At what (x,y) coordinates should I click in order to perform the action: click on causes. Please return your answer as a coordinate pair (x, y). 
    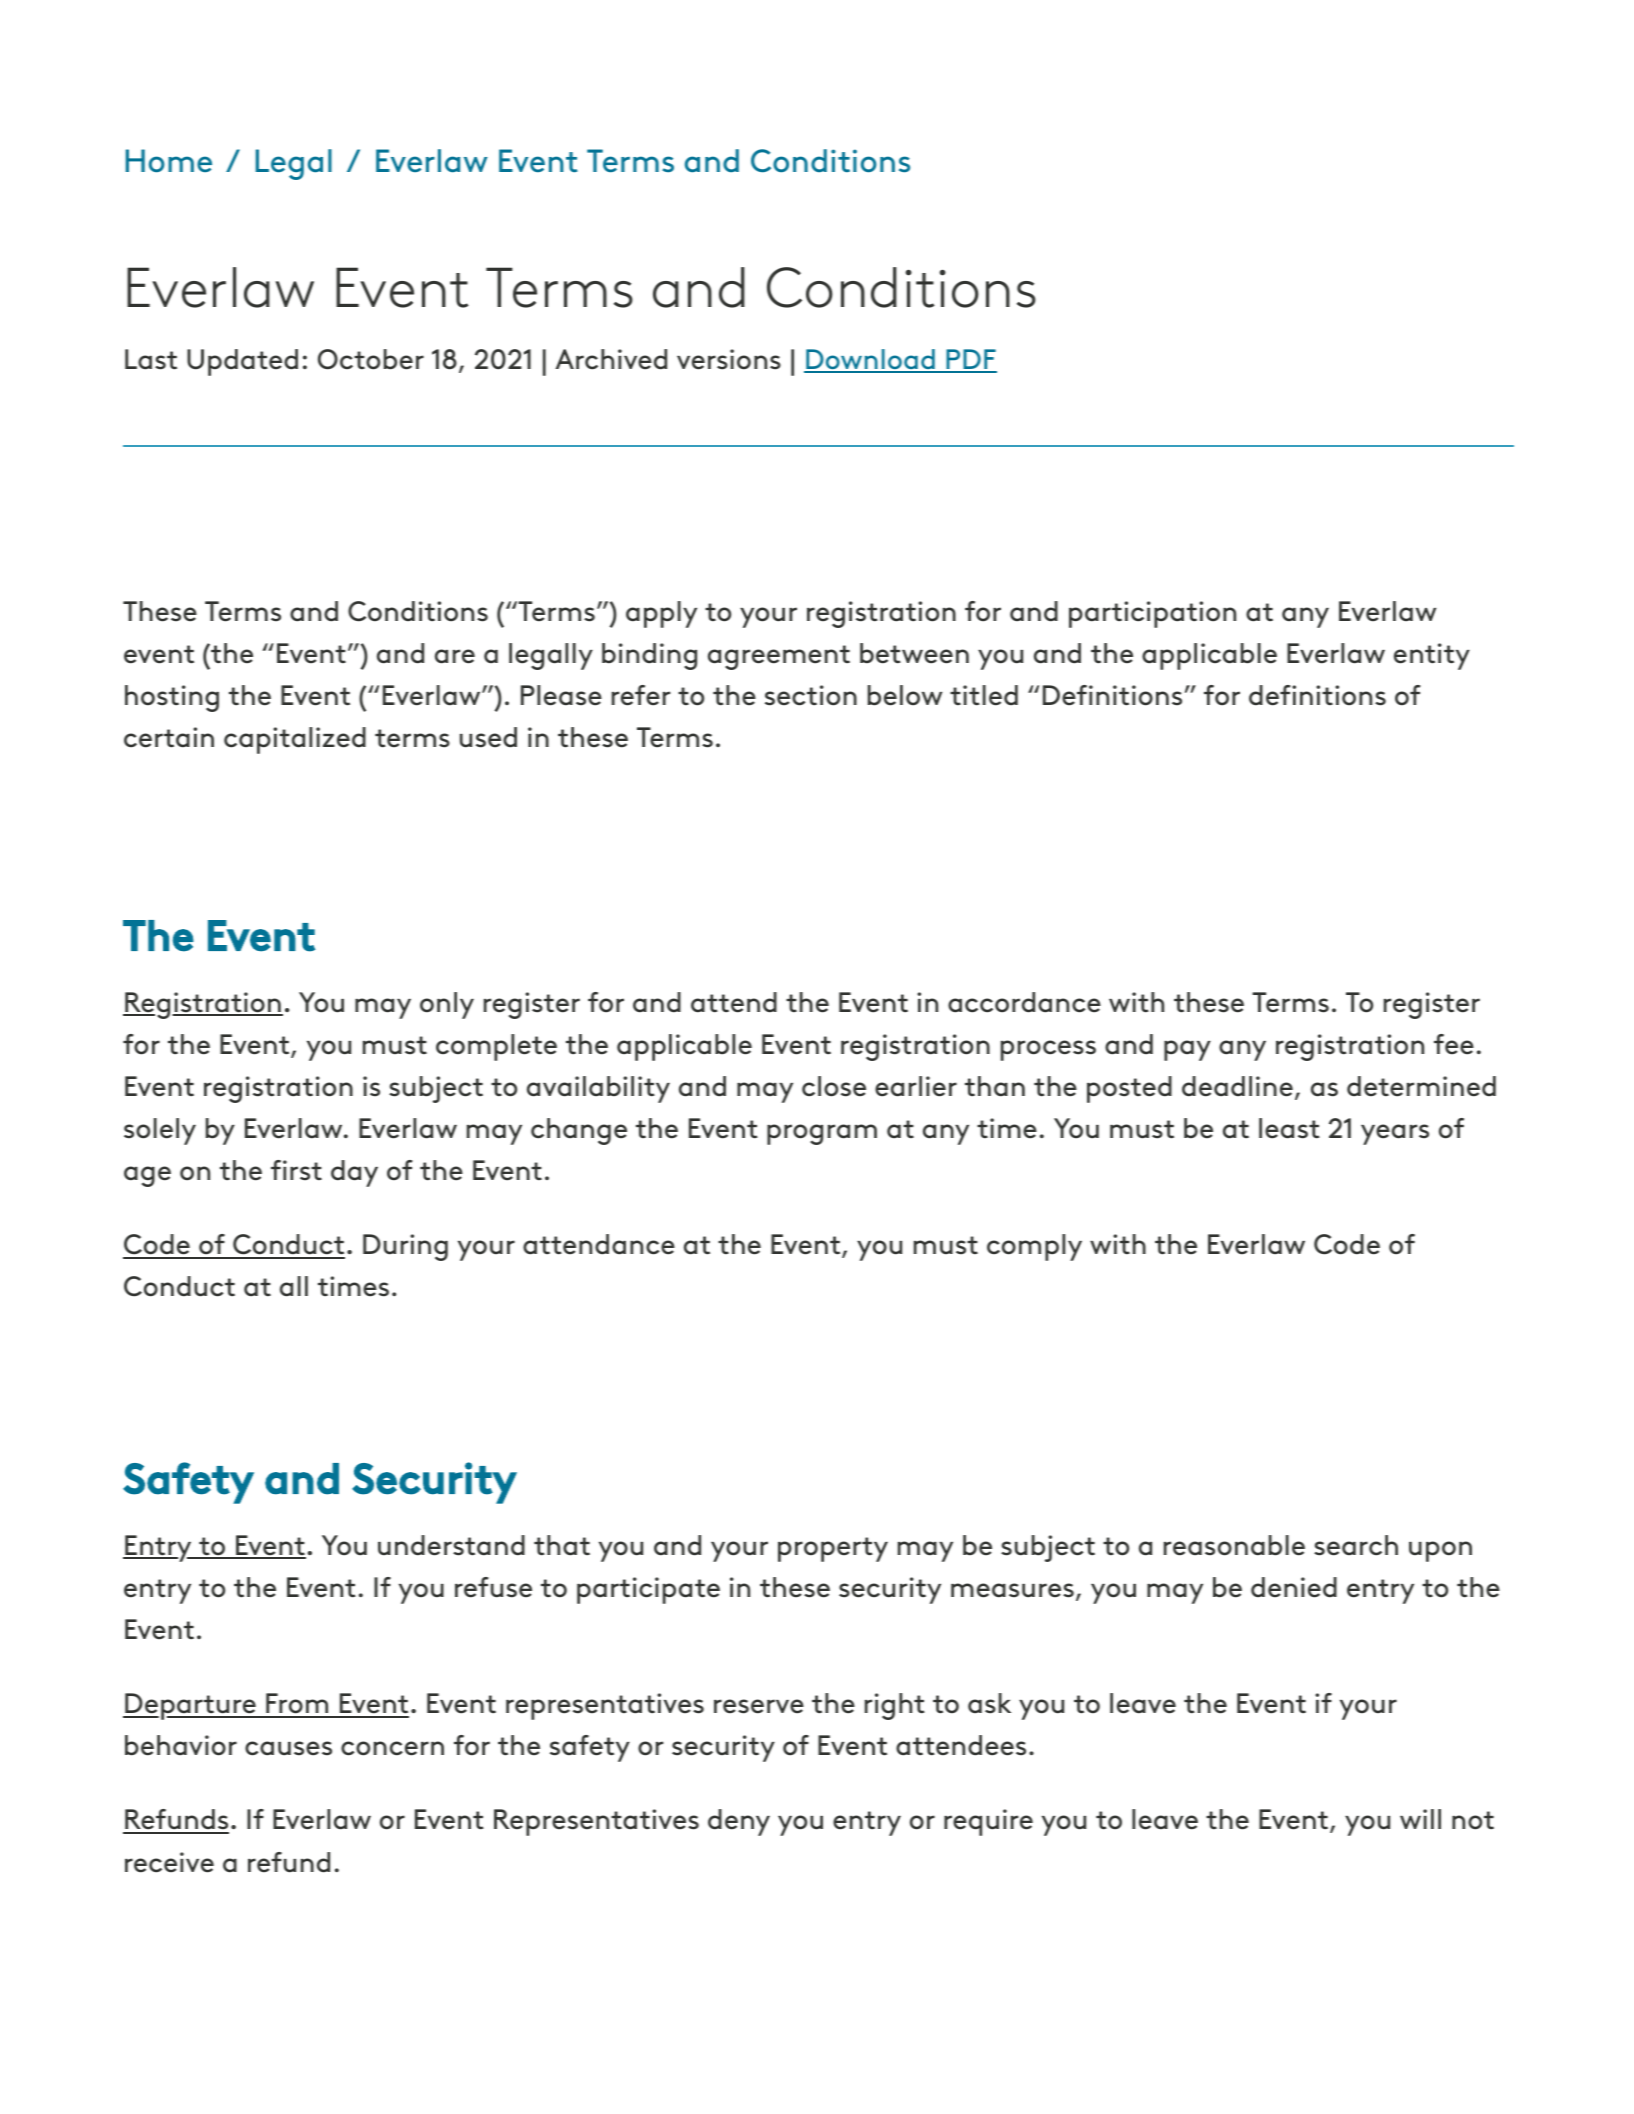
    Looking at the image, I should click on (288, 1748).
